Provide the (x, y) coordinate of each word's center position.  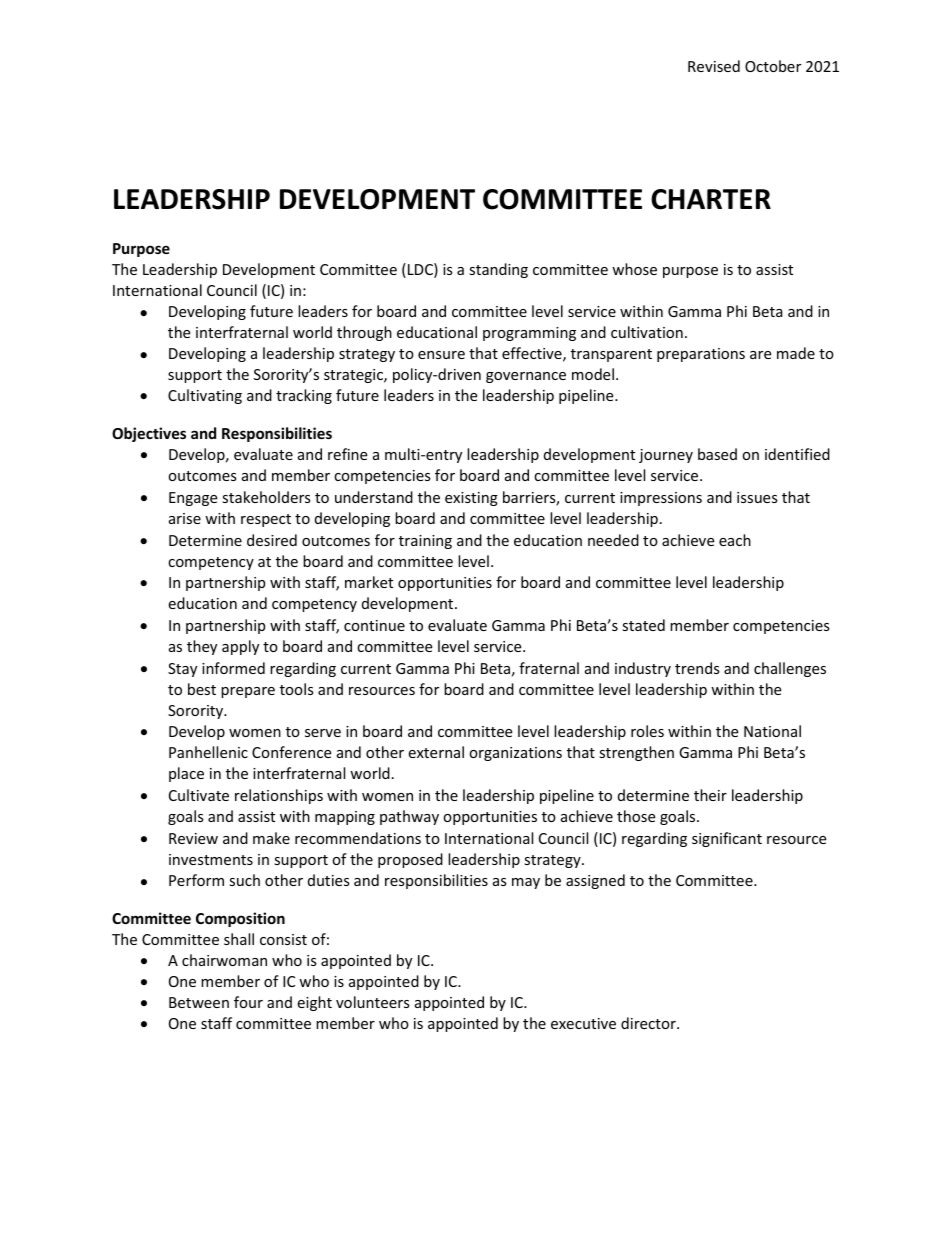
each (735, 540)
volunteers (373, 1002)
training (425, 542)
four (248, 1002)
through (364, 333)
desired (272, 540)
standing (498, 270)
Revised (714, 66)
